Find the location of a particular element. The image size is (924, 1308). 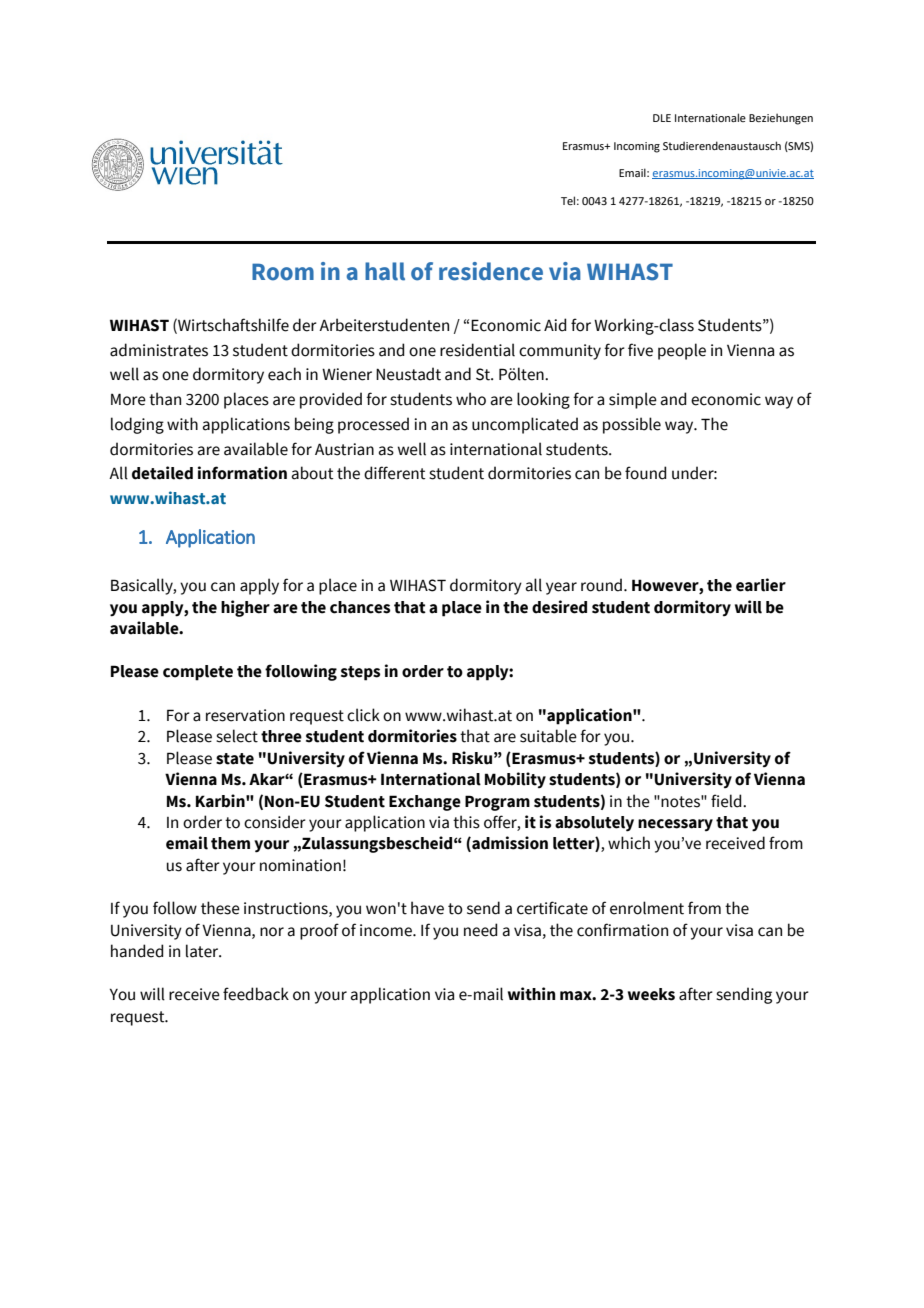

later is located at coordinates (203, 951).
